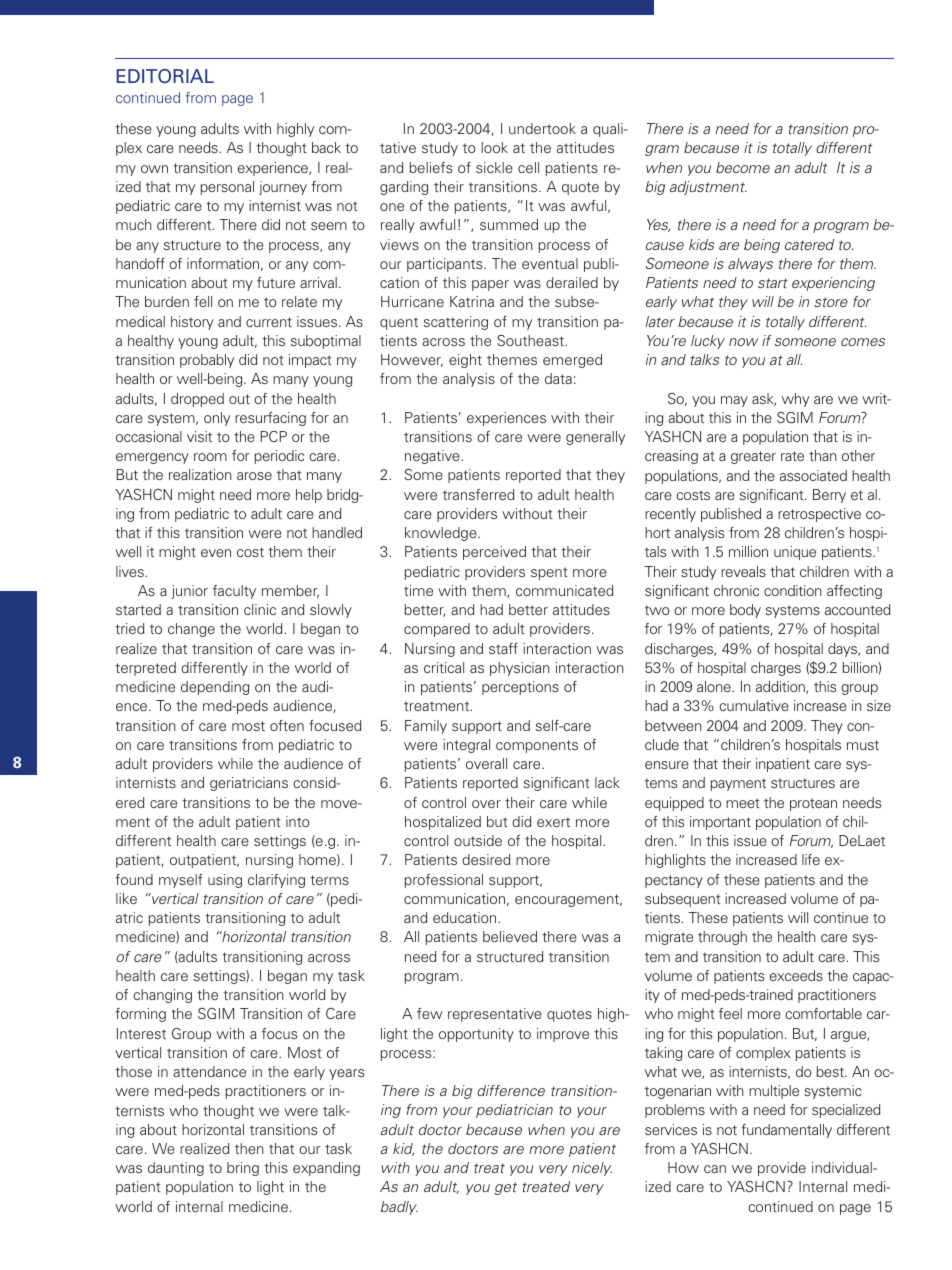 This screenshot has width=952, height=1270. What do you see at coordinates (165, 76) in the screenshot?
I see `EDITORIAL` at bounding box center [165, 76].
